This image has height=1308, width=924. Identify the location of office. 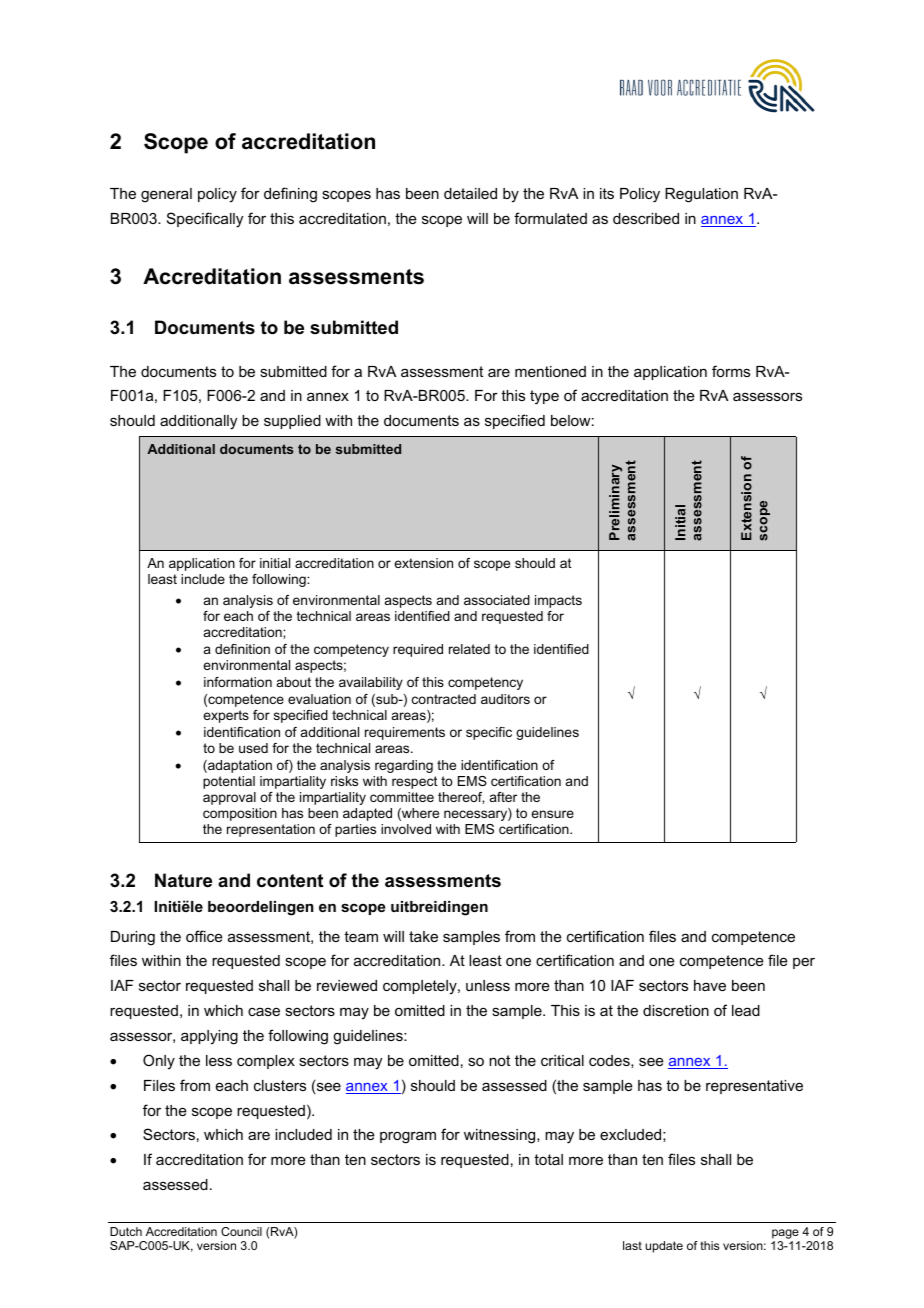
(204, 936).
